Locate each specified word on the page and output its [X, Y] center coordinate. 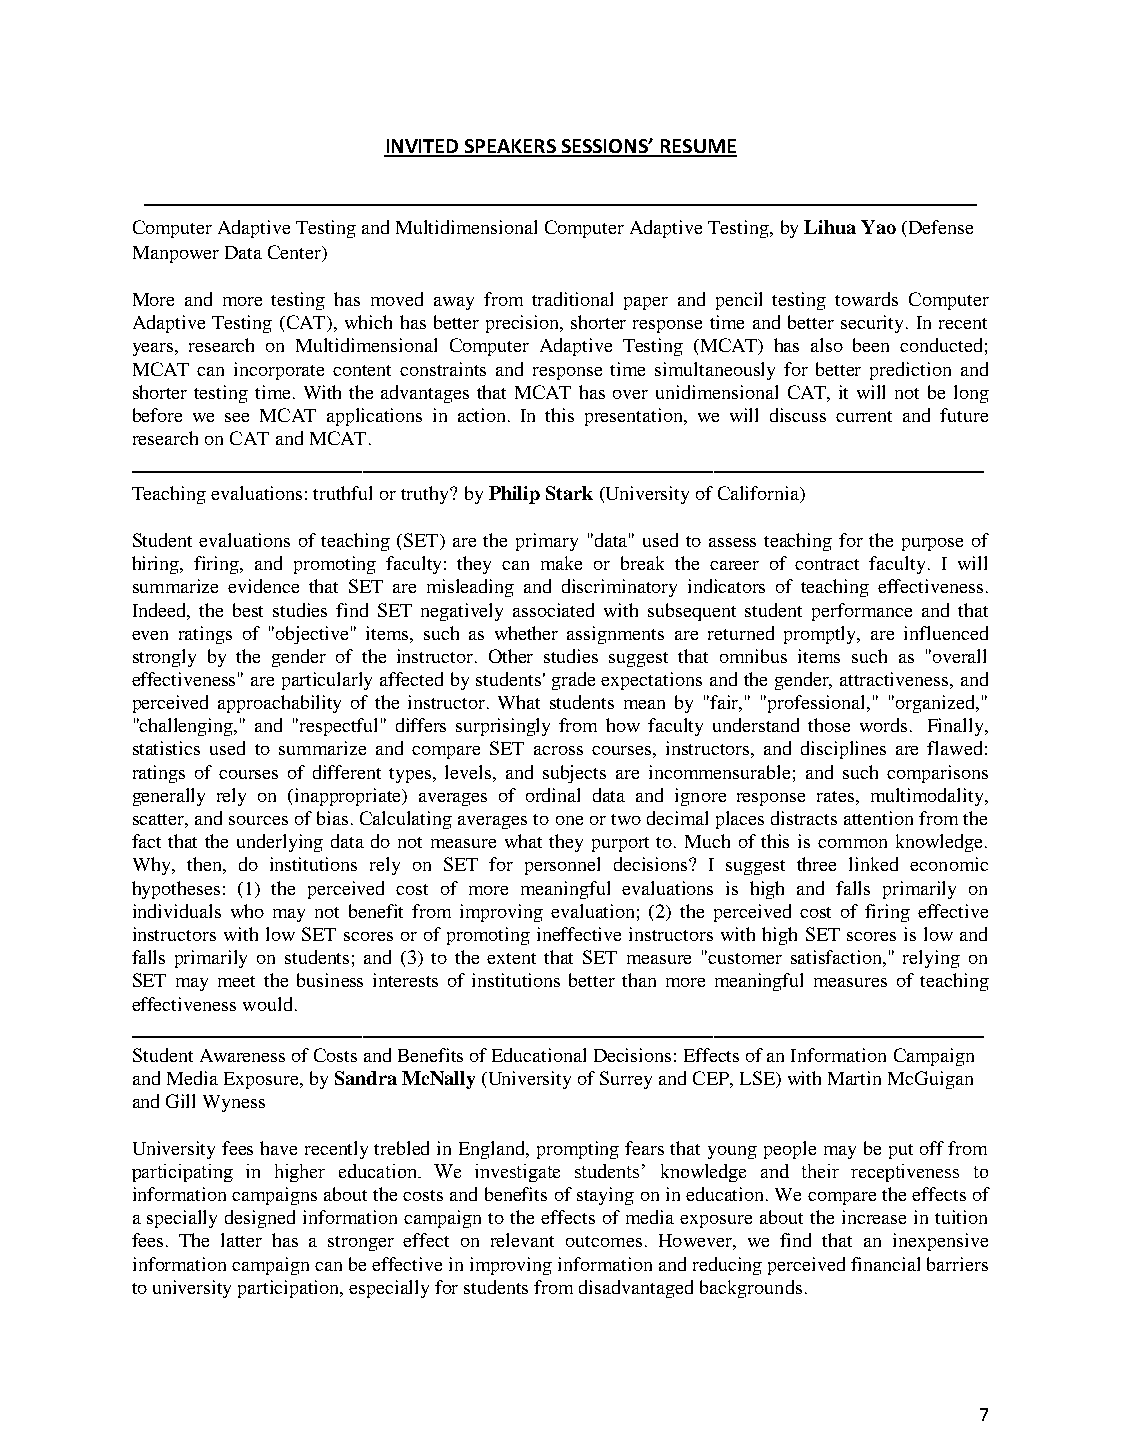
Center [296, 253]
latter [241, 1240]
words [883, 725]
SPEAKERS [510, 147]
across [558, 750]
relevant [522, 1240]
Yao [878, 227]
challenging [187, 727]
